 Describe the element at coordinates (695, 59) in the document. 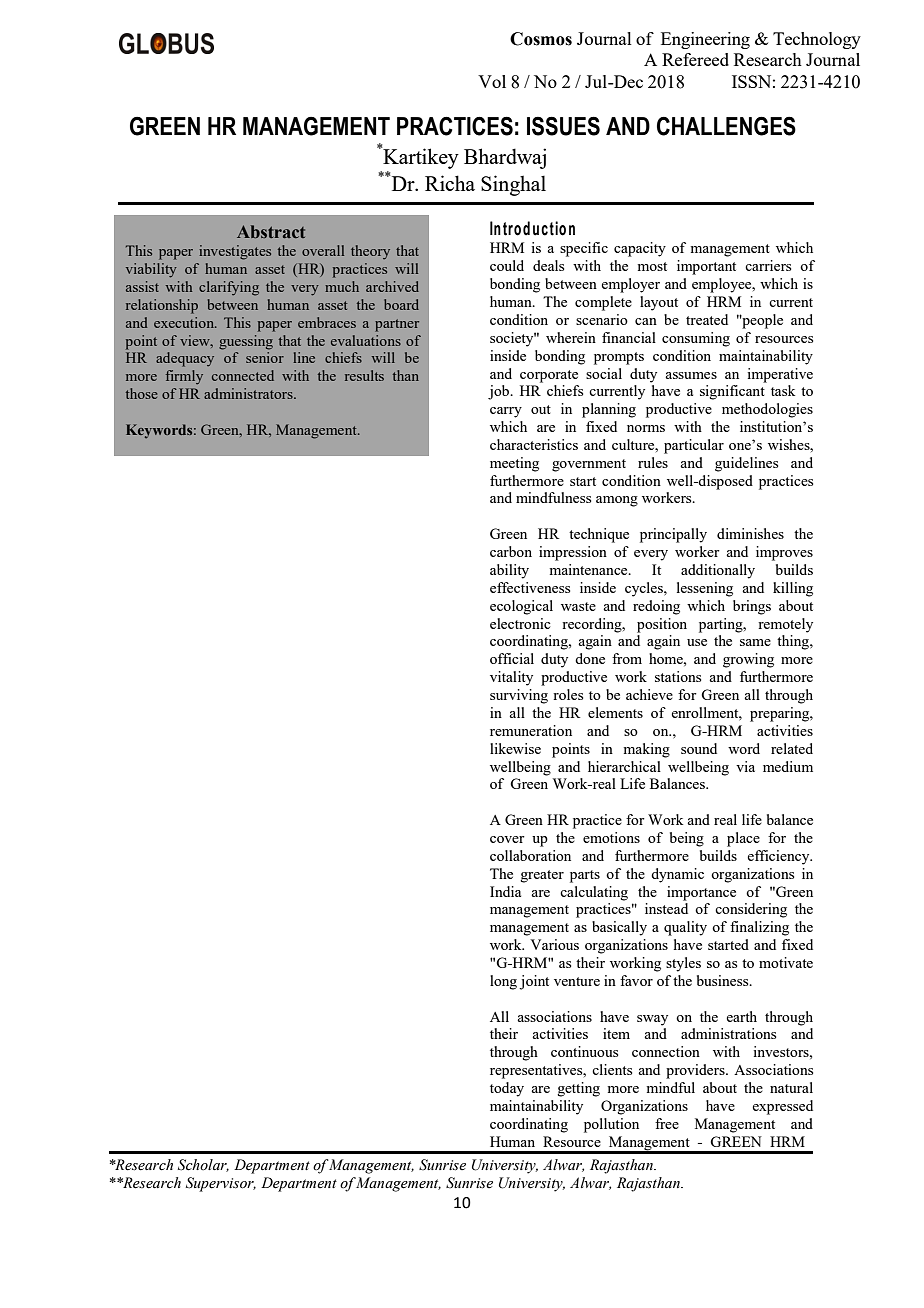

I see `Refereed` at that location.
